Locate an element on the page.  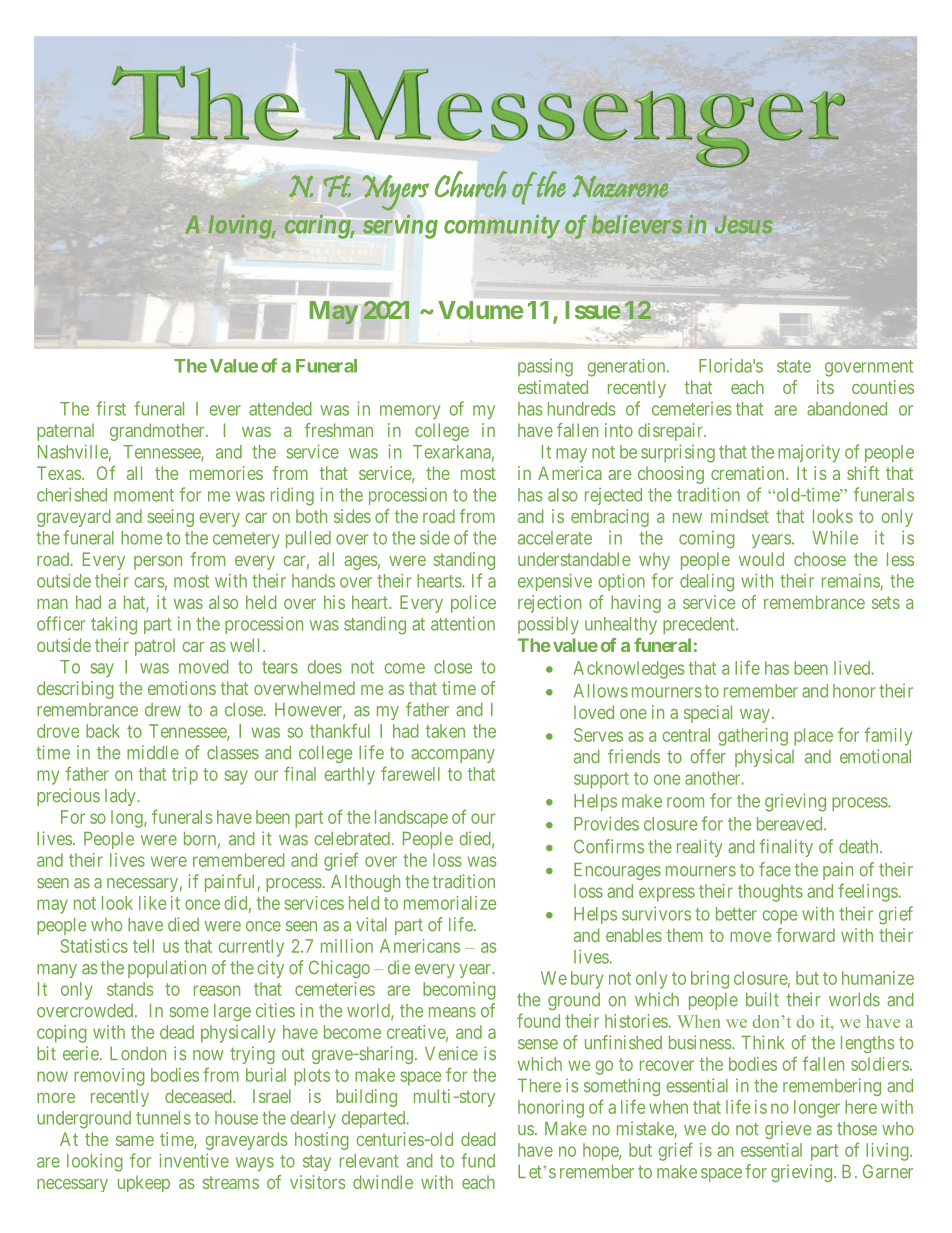
accelerate is located at coordinates (555, 538).
